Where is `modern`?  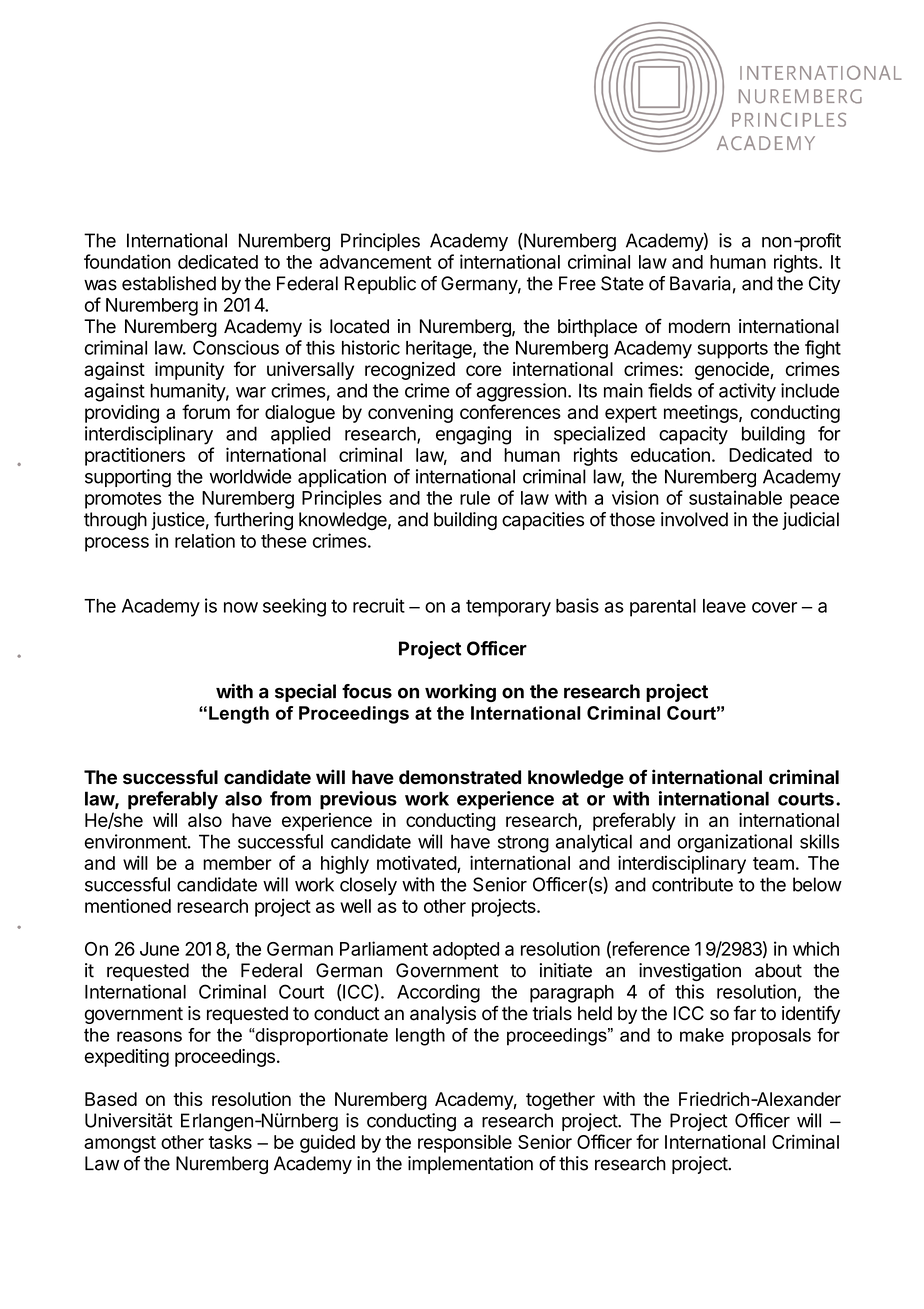
modern is located at coordinates (699, 326).
